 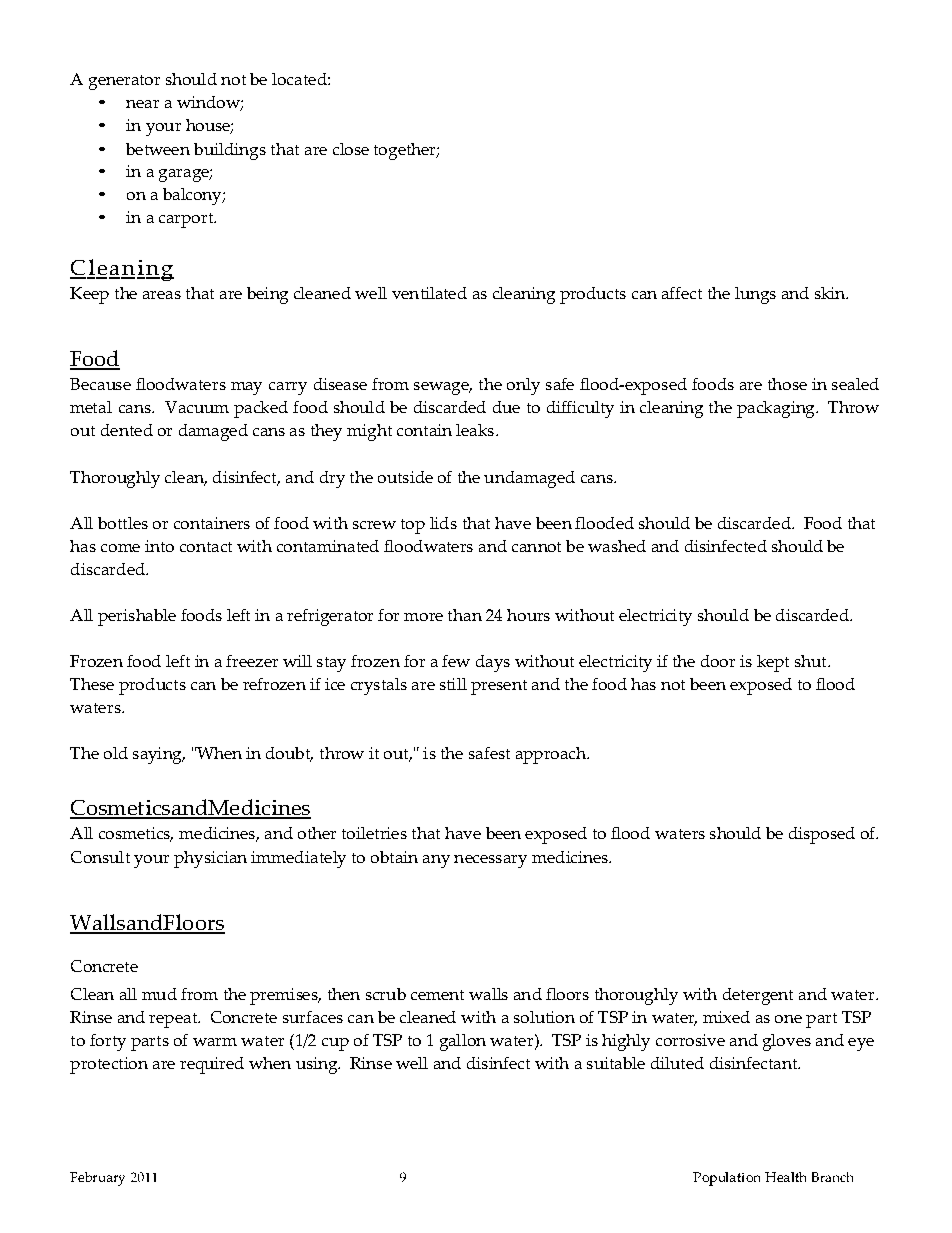 I want to click on cement, so click(x=437, y=995).
